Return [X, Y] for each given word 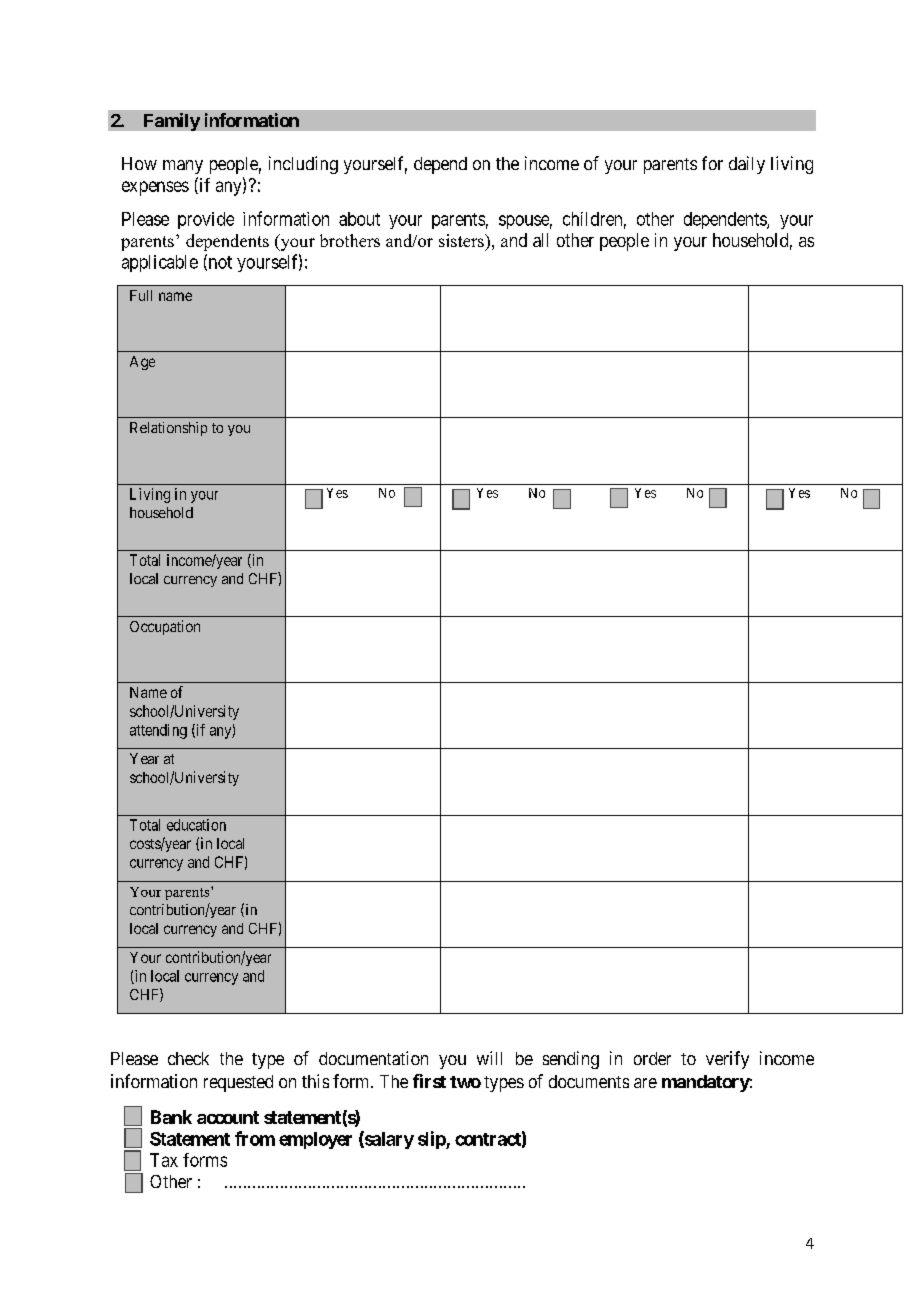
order [652, 1058]
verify [727, 1060]
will [489, 1058]
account [228, 1117]
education [196, 825]
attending [158, 731]
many [183, 167]
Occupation [165, 627]
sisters [462, 240]
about [359, 219]
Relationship [168, 429]
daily [747, 165]
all [540, 240]
